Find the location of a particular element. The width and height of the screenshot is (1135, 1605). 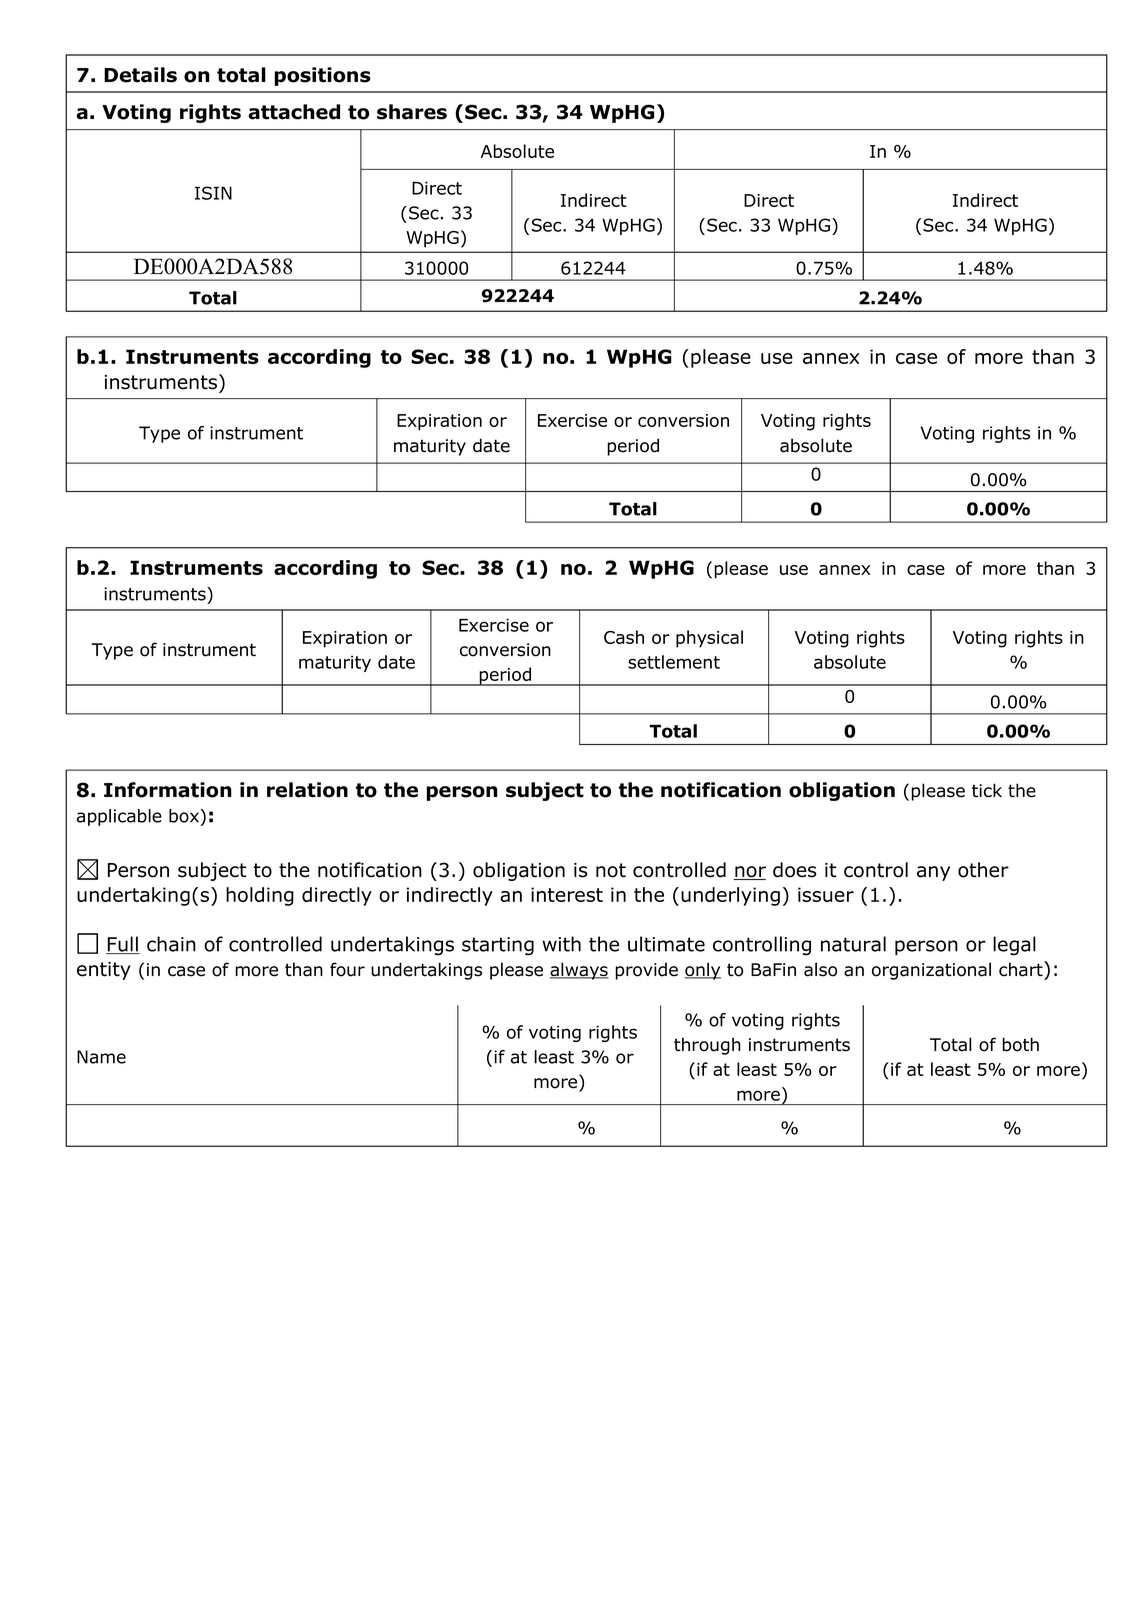

shares is located at coordinates (412, 112).
